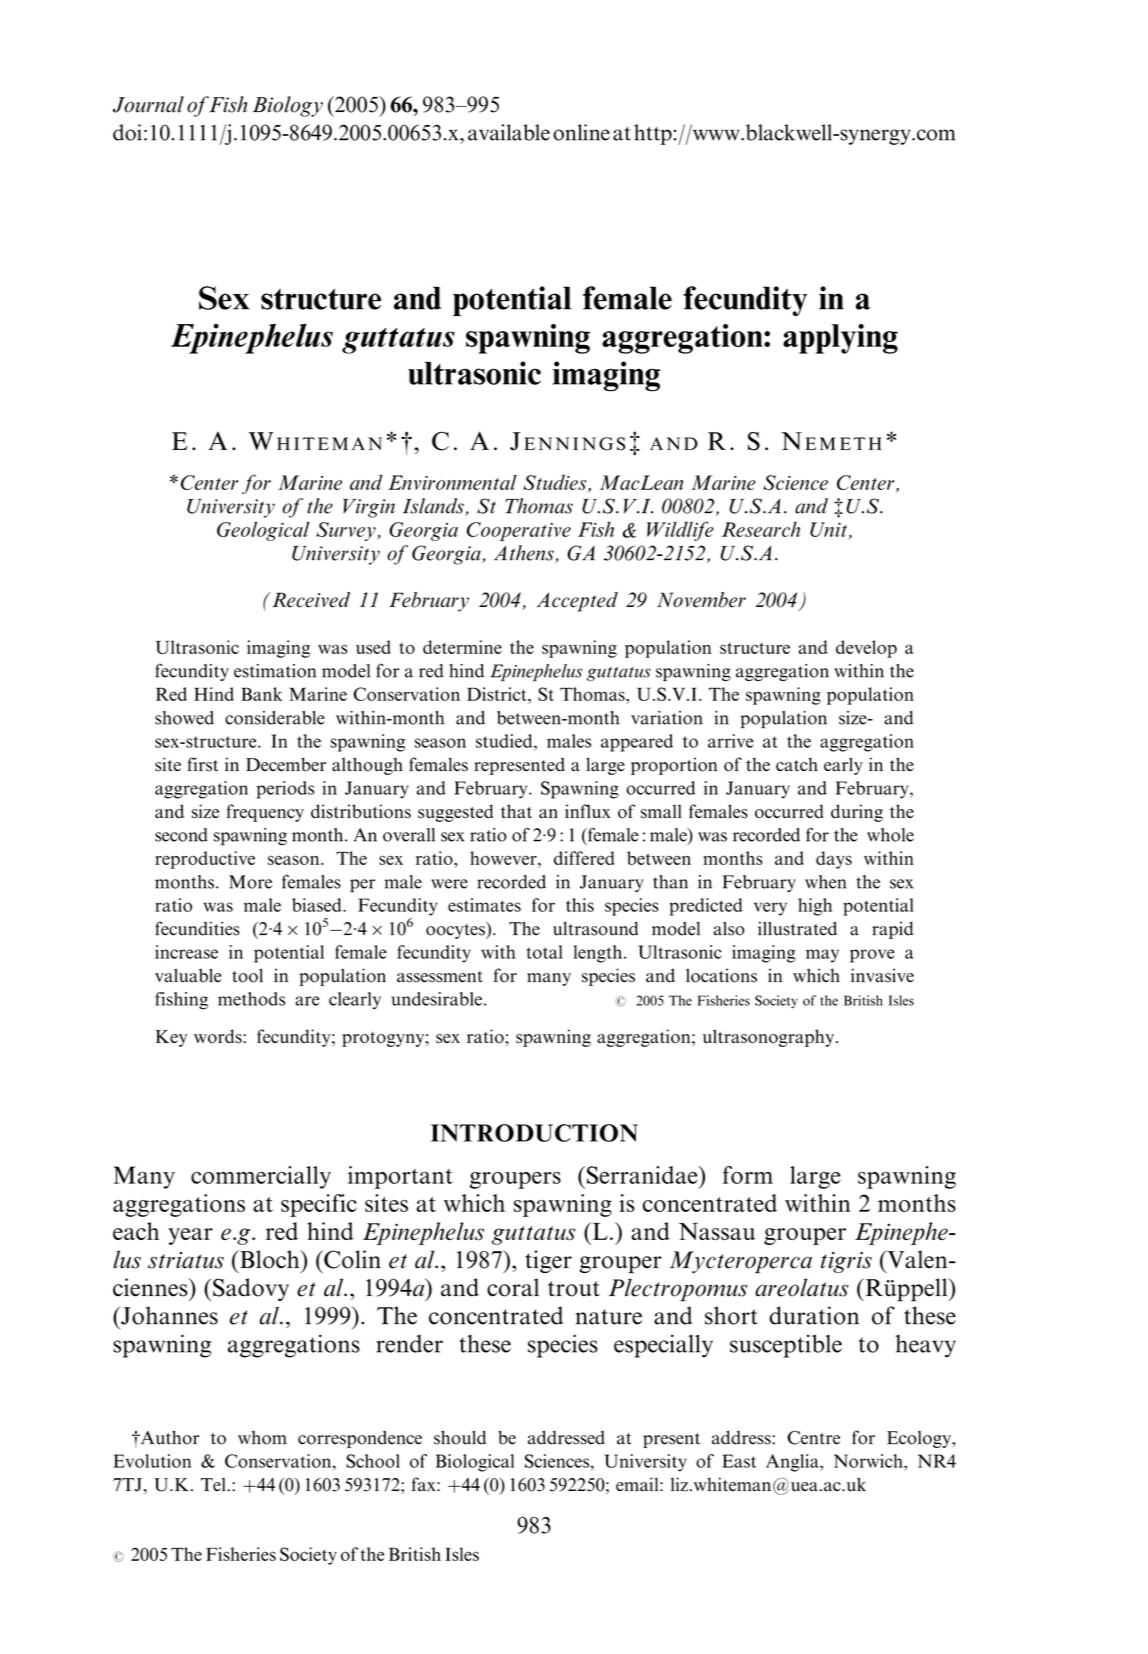 The height and width of the page is (1654, 1148). I want to click on develop, so click(866, 649).
